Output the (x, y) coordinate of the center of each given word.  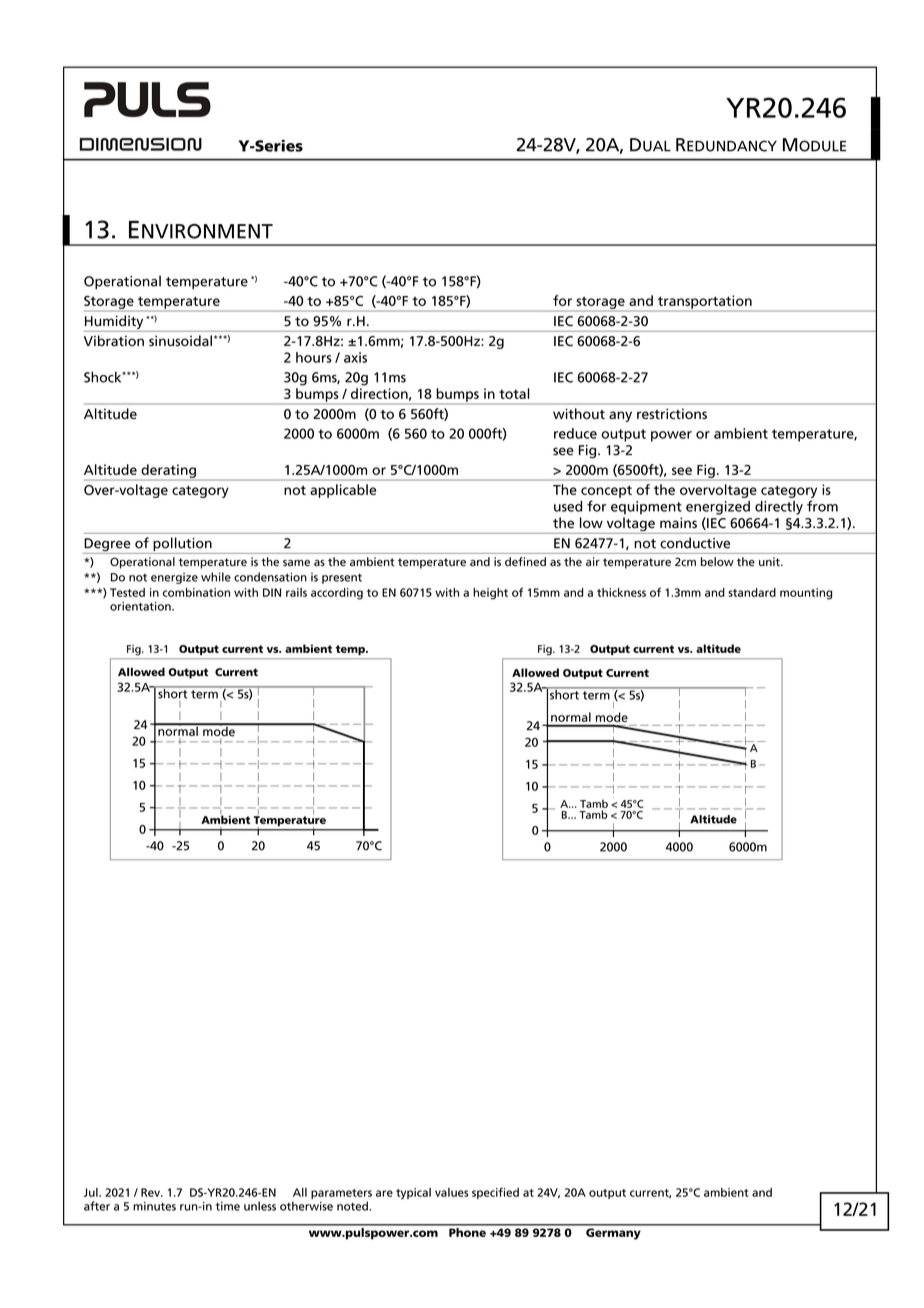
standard (752, 592)
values (451, 1192)
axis (355, 357)
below (717, 562)
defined (525, 562)
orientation (141, 606)
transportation (704, 303)
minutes (154, 1206)
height (490, 594)
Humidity (115, 323)
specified (495, 1193)
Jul (92, 1192)
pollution (183, 544)
